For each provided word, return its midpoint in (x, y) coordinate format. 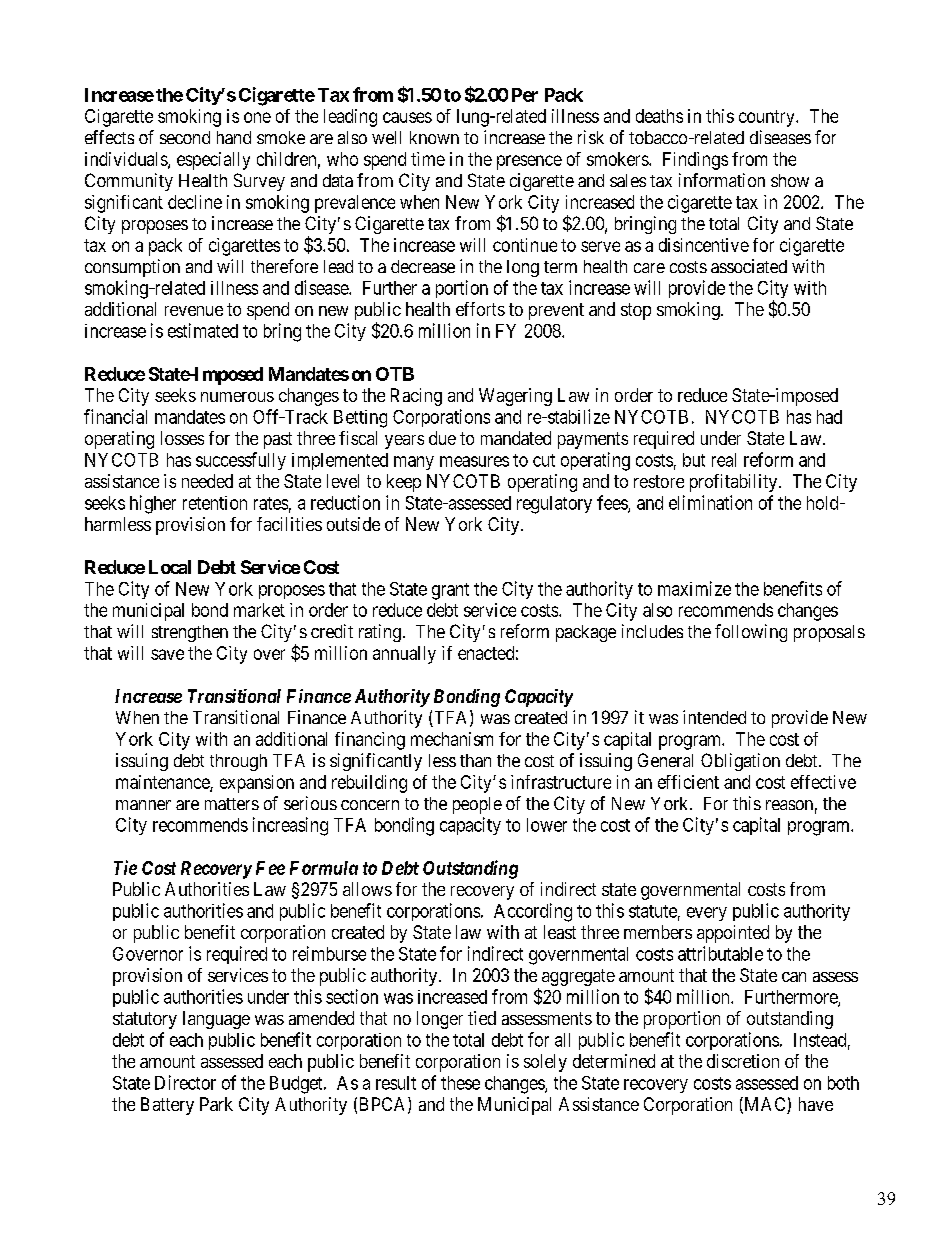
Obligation (740, 762)
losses (182, 438)
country (768, 118)
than (475, 760)
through (238, 762)
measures (474, 461)
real (724, 460)
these (460, 1083)
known (434, 137)
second (185, 137)
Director (185, 1082)
